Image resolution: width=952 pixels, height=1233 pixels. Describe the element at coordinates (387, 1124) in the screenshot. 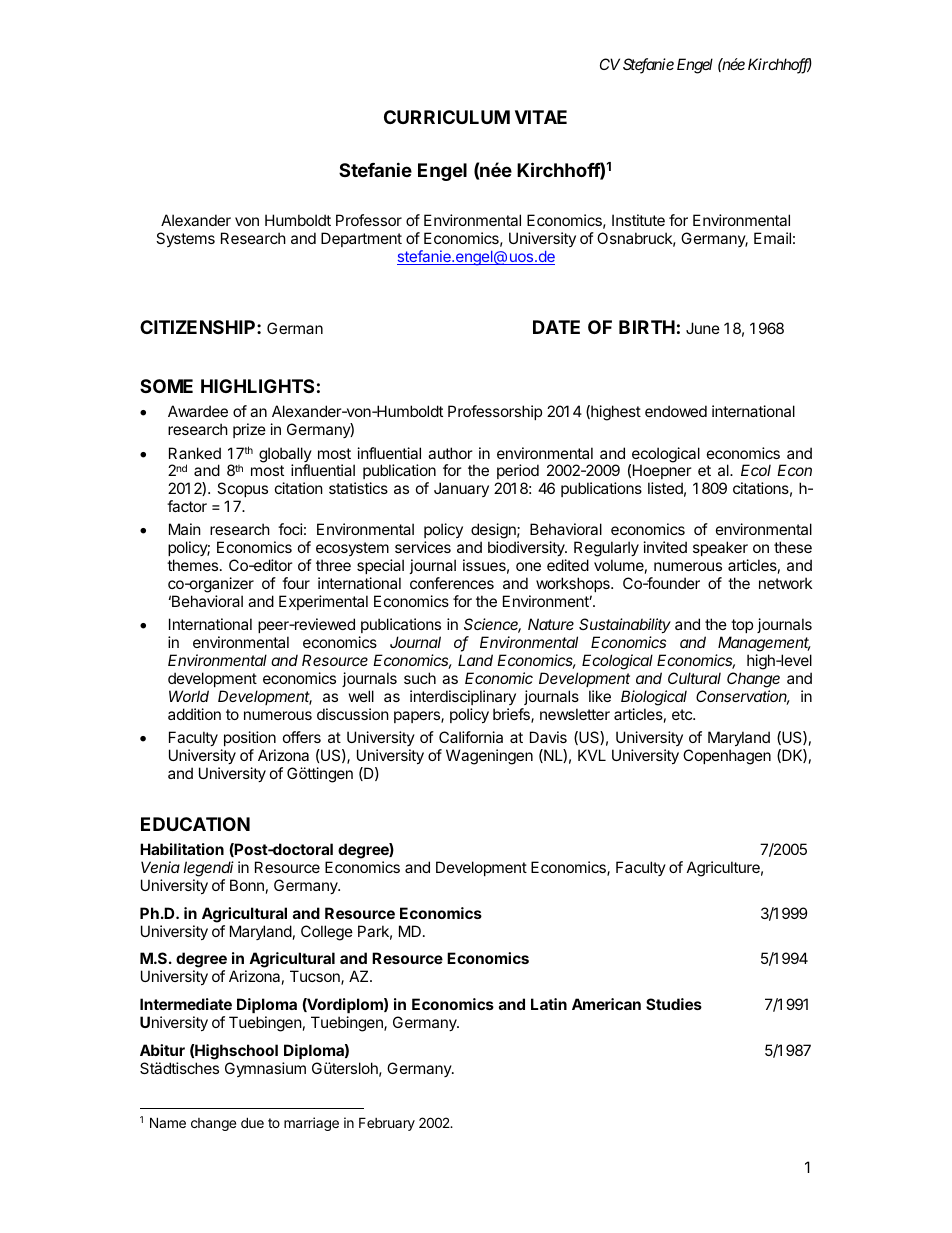

I see `February` at that location.
